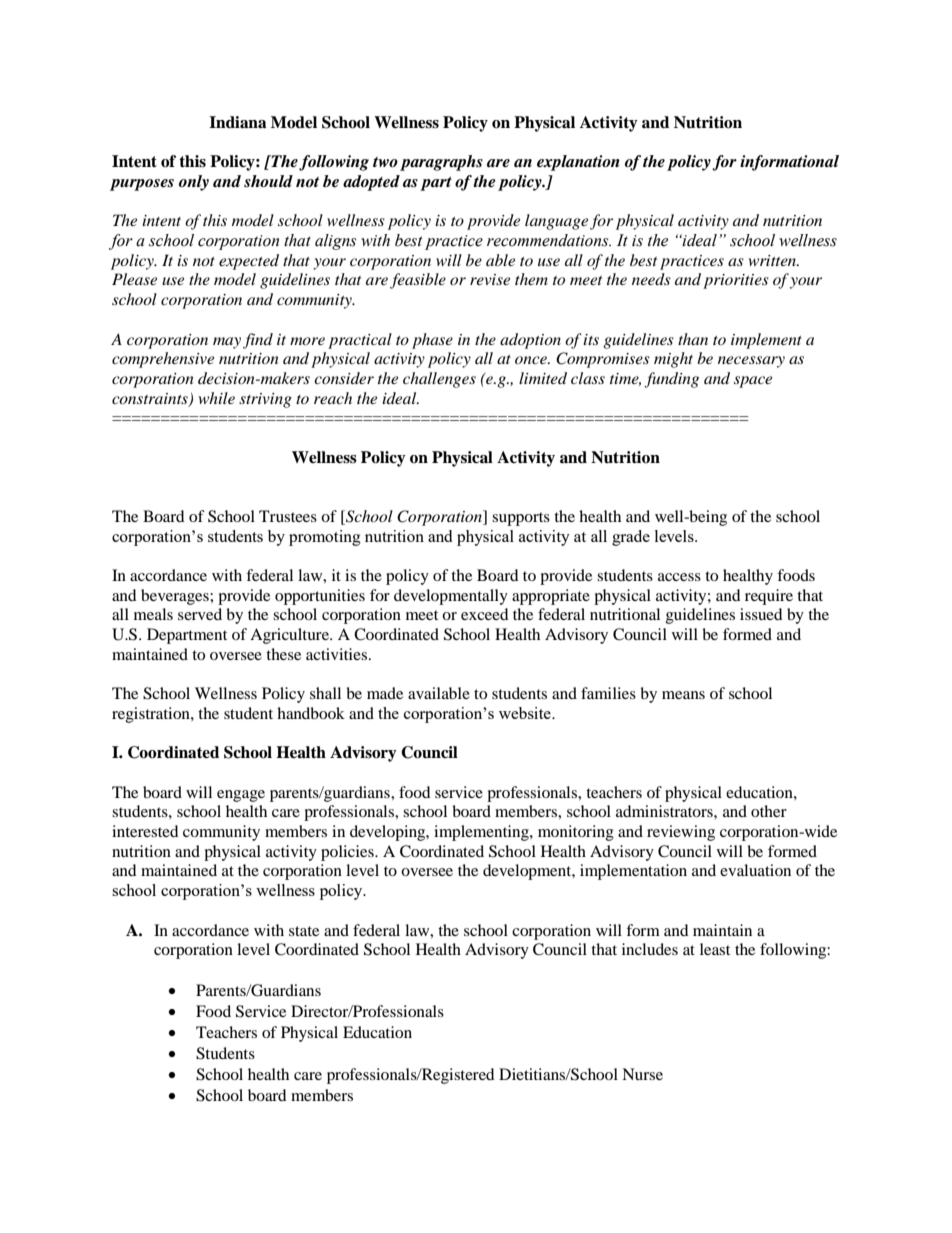 The height and width of the document is (1233, 952). Describe the element at coordinates (526, 713) in the document. I see `website` at that location.
